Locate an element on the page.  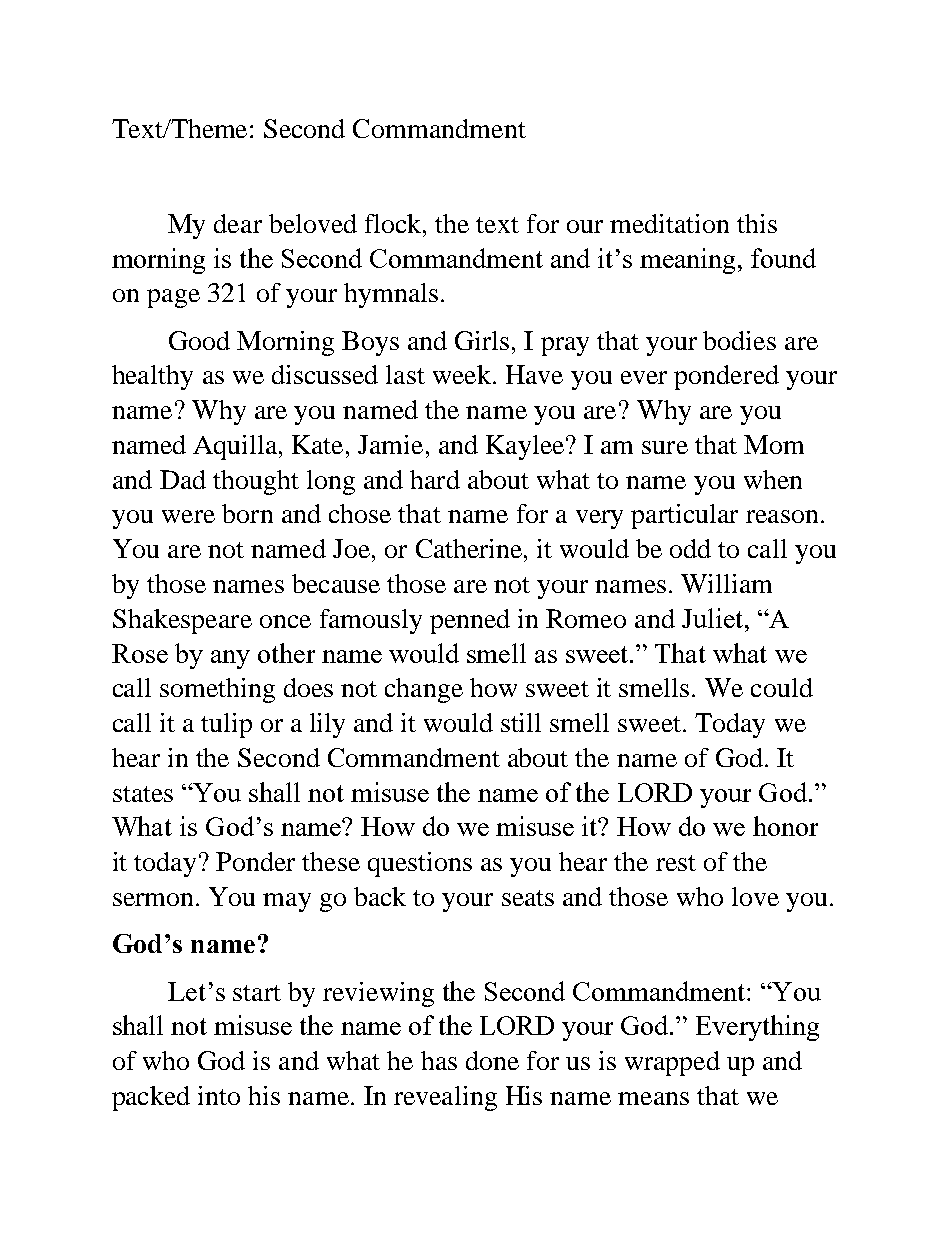
dear is located at coordinates (238, 223).
